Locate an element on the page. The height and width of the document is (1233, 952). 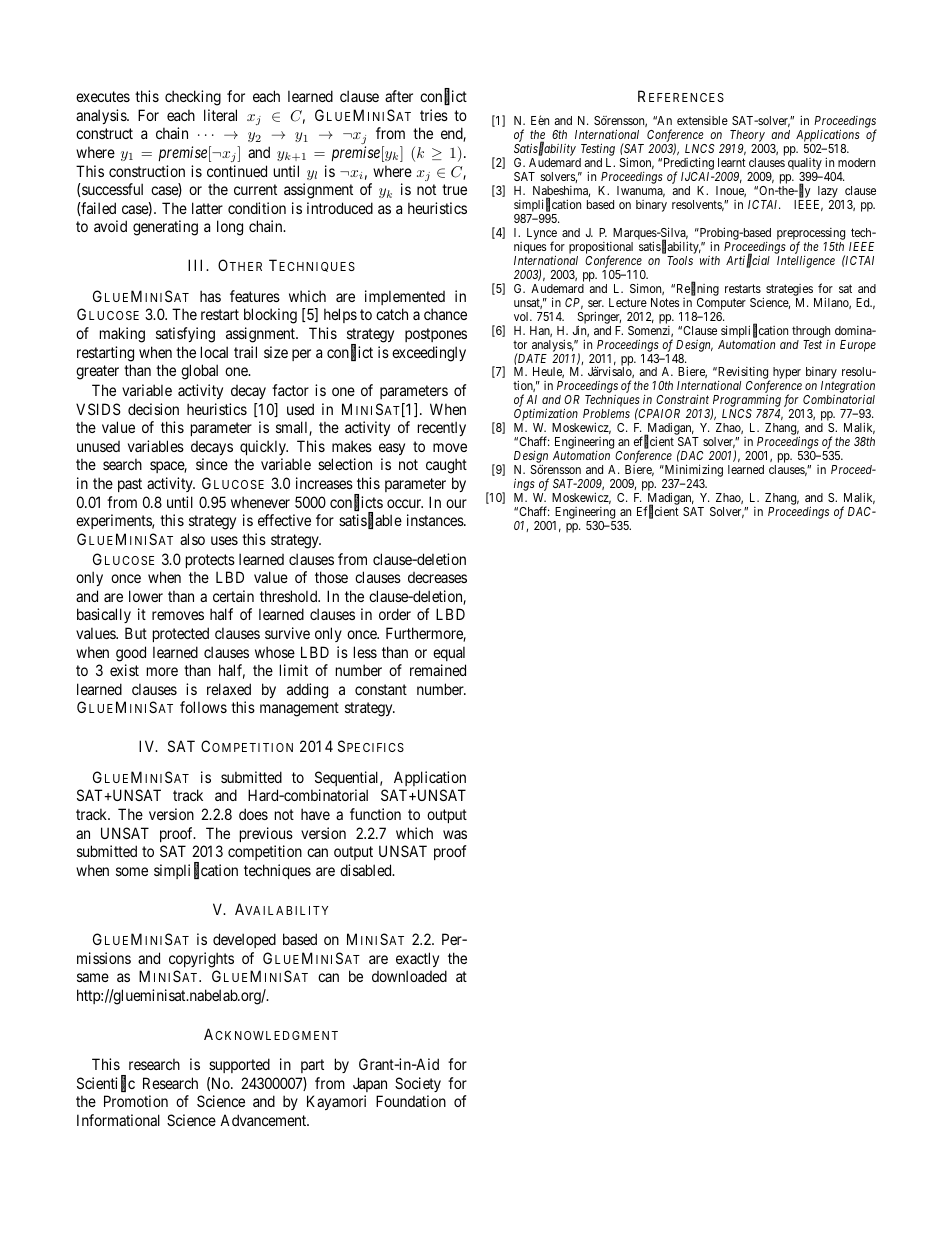
exactly is located at coordinates (417, 959).
